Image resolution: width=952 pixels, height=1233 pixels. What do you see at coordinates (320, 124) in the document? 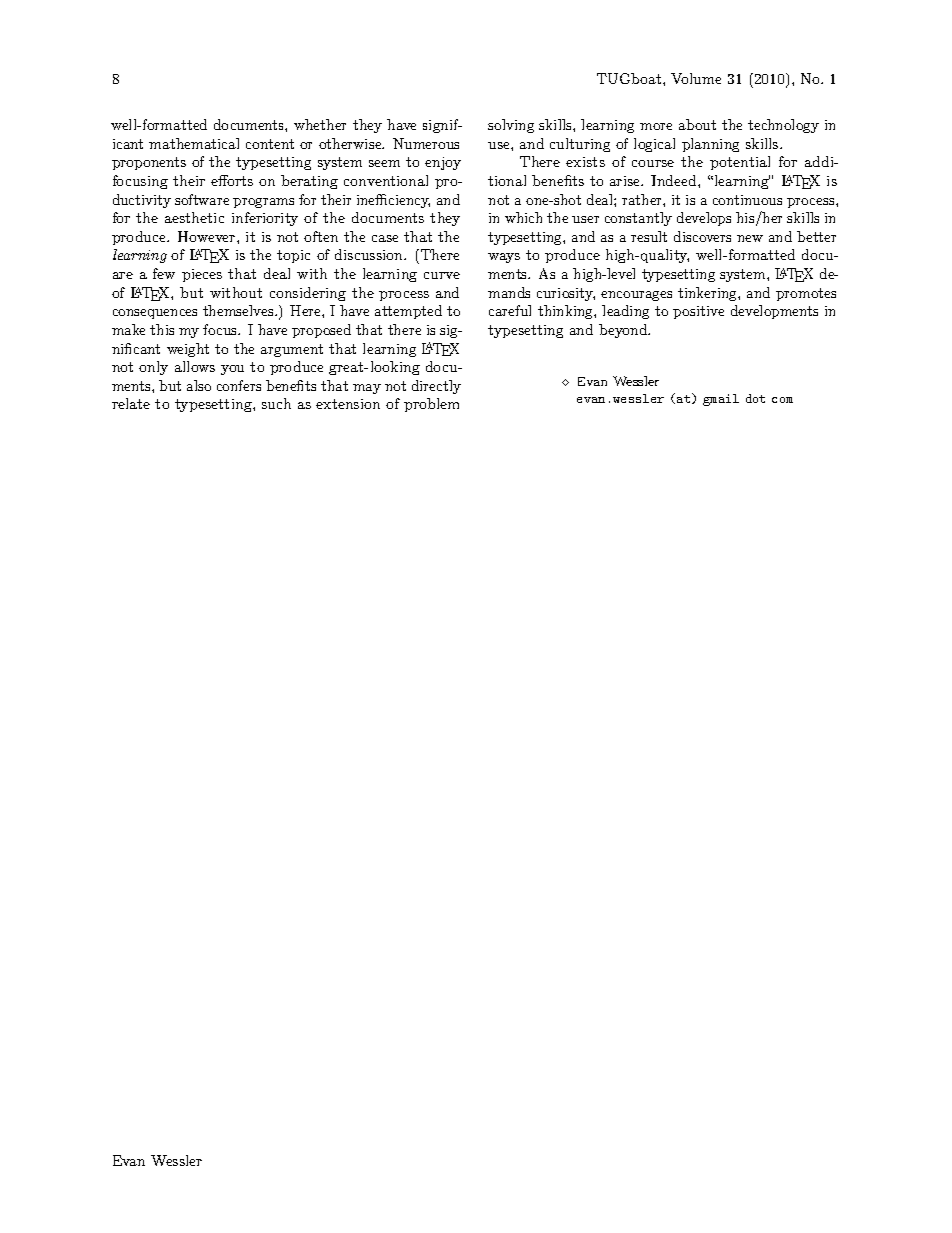
I see `whether` at bounding box center [320, 124].
